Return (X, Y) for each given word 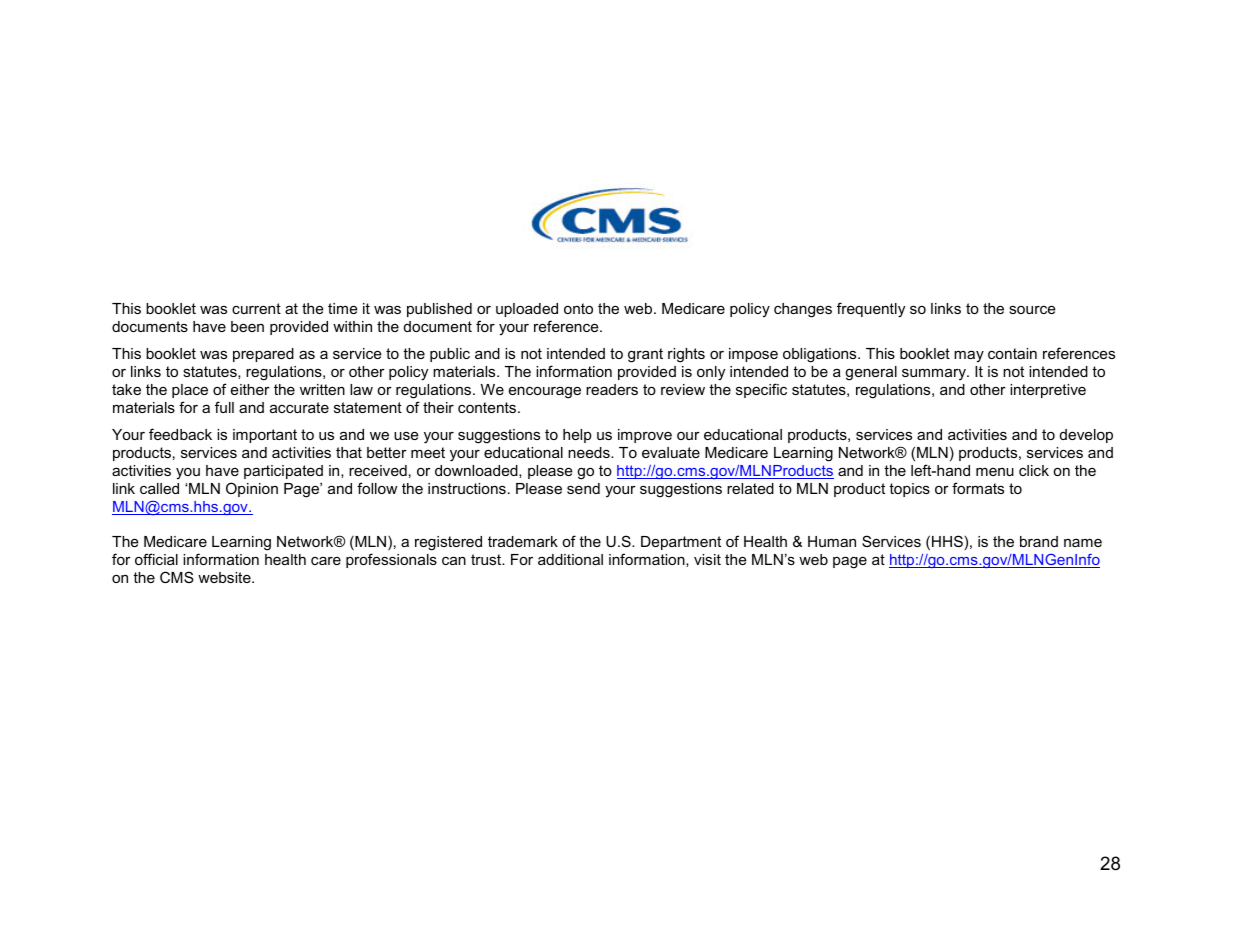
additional (570, 559)
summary (935, 374)
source (1032, 309)
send (583, 488)
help (577, 436)
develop (1086, 436)
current (256, 308)
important (265, 436)
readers (612, 389)
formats (978, 488)
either (250, 389)
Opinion (252, 489)
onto (578, 308)
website (225, 577)
